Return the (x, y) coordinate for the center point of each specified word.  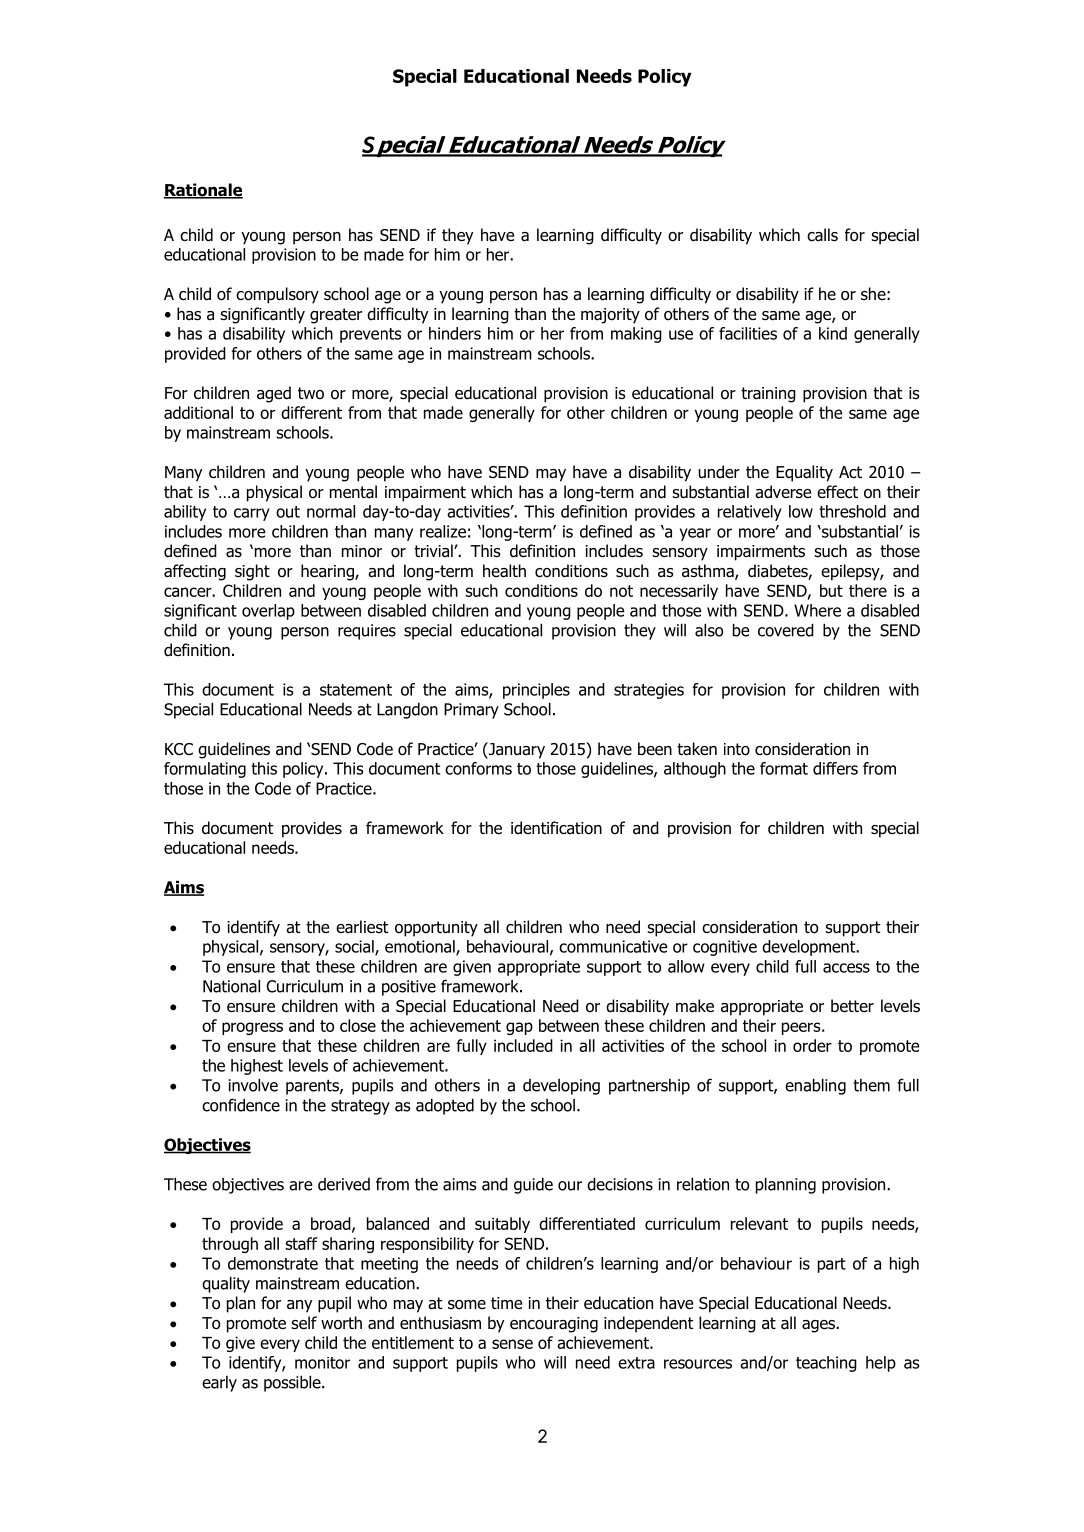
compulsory (277, 295)
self (304, 1322)
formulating (205, 770)
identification (556, 828)
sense (512, 1344)
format (784, 768)
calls (822, 235)
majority (610, 316)
